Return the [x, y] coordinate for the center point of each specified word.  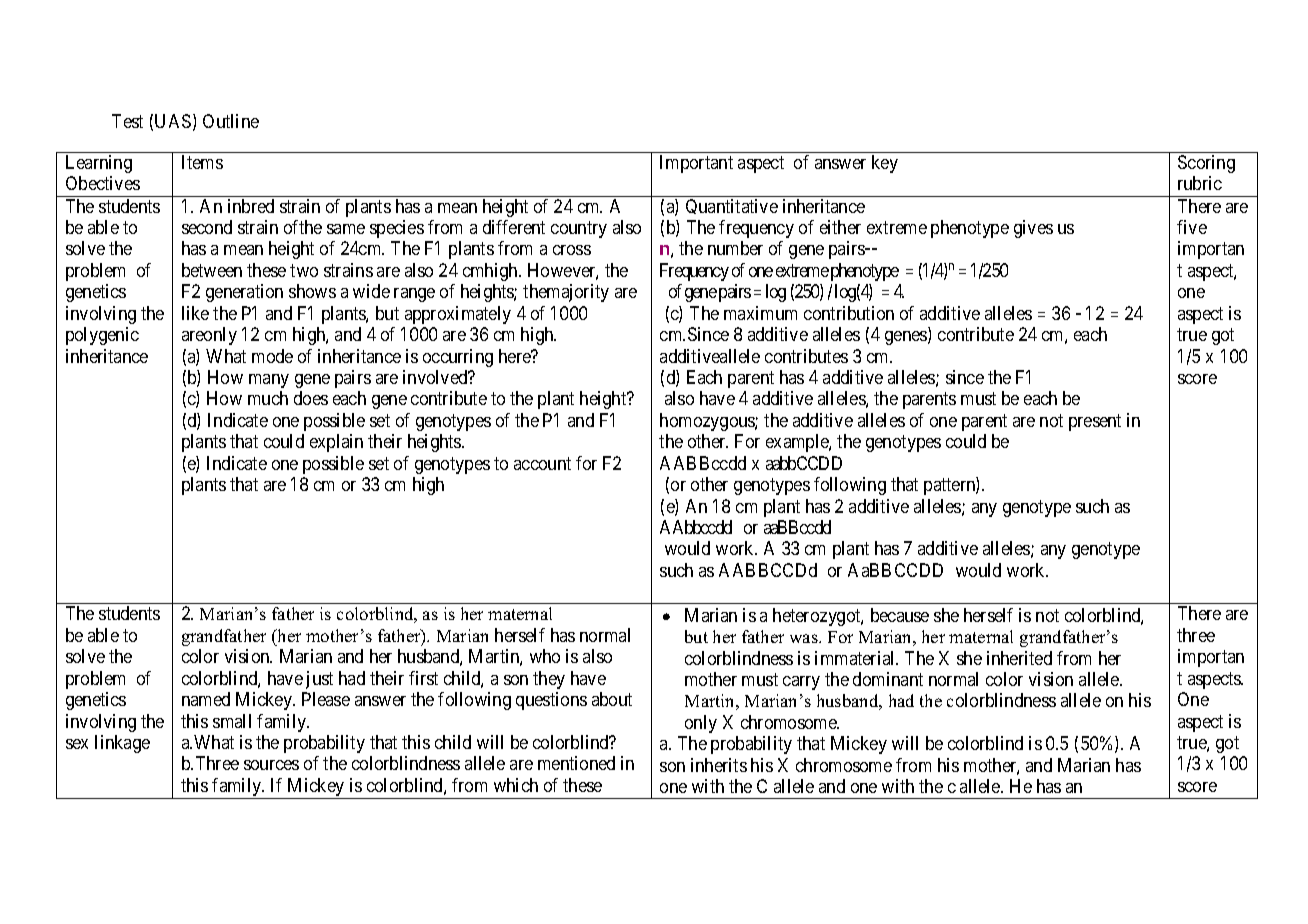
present [1095, 422]
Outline [231, 121]
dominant [888, 679]
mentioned [576, 763]
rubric [1200, 183]
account [542, 463]
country [579, 229]
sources [271, 765]
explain [336, 443]
